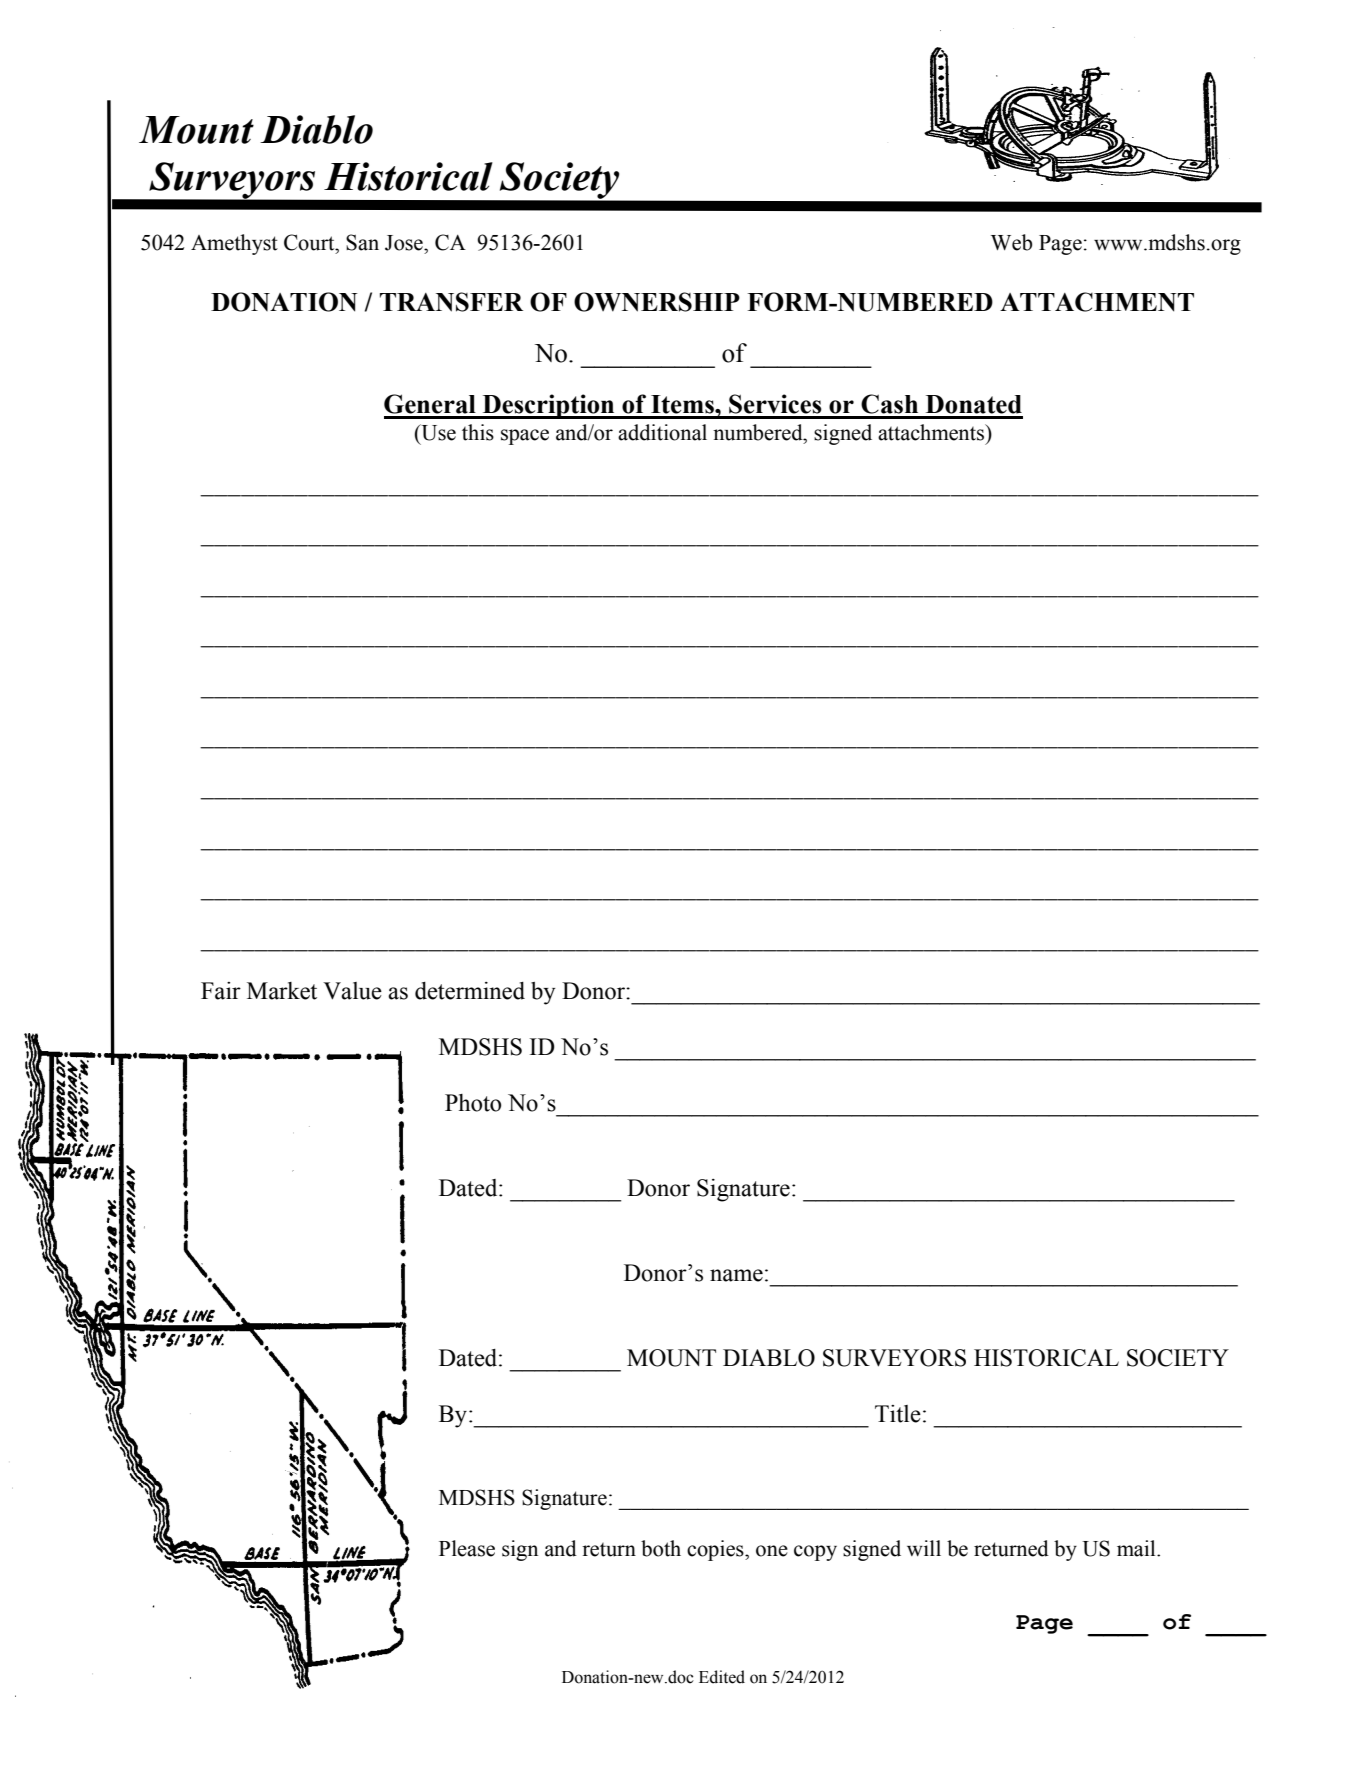 The width and height of the image is (1366, 1768). Describe the element at coordinates (525, 437) in the image. I see `space` at that location.
